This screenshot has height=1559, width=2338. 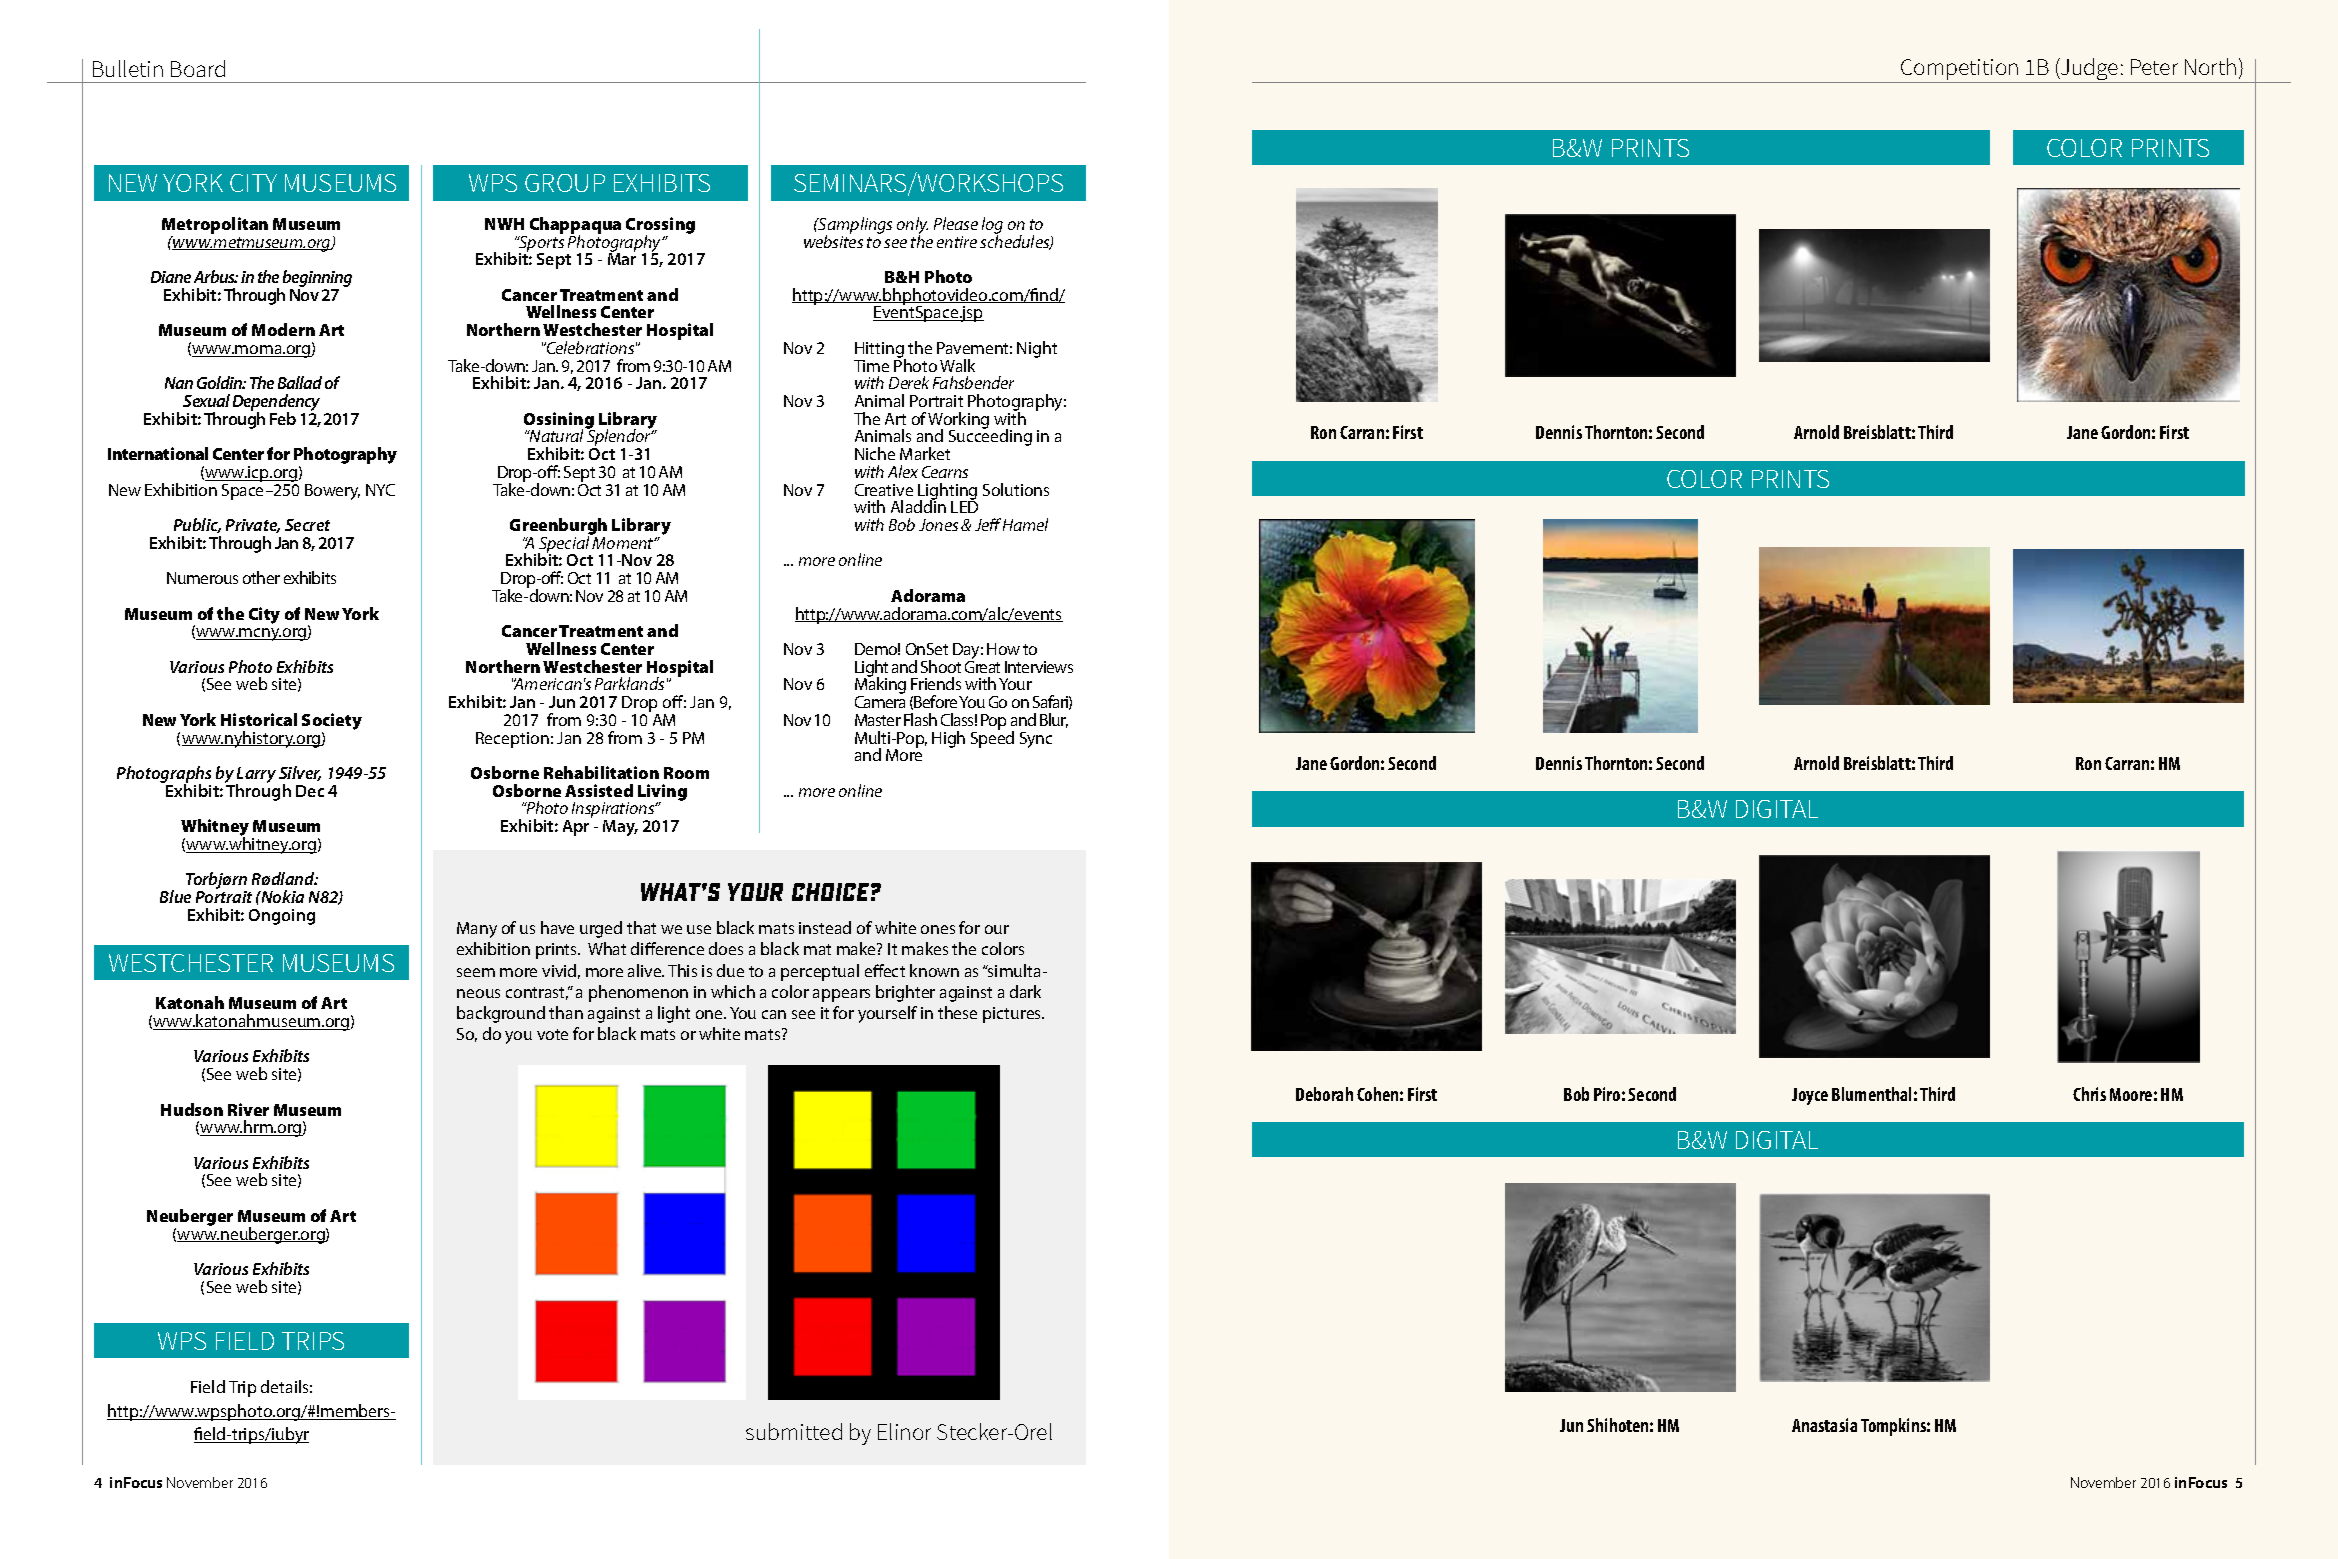 I want to click on log, so click(x=992, y=226).
